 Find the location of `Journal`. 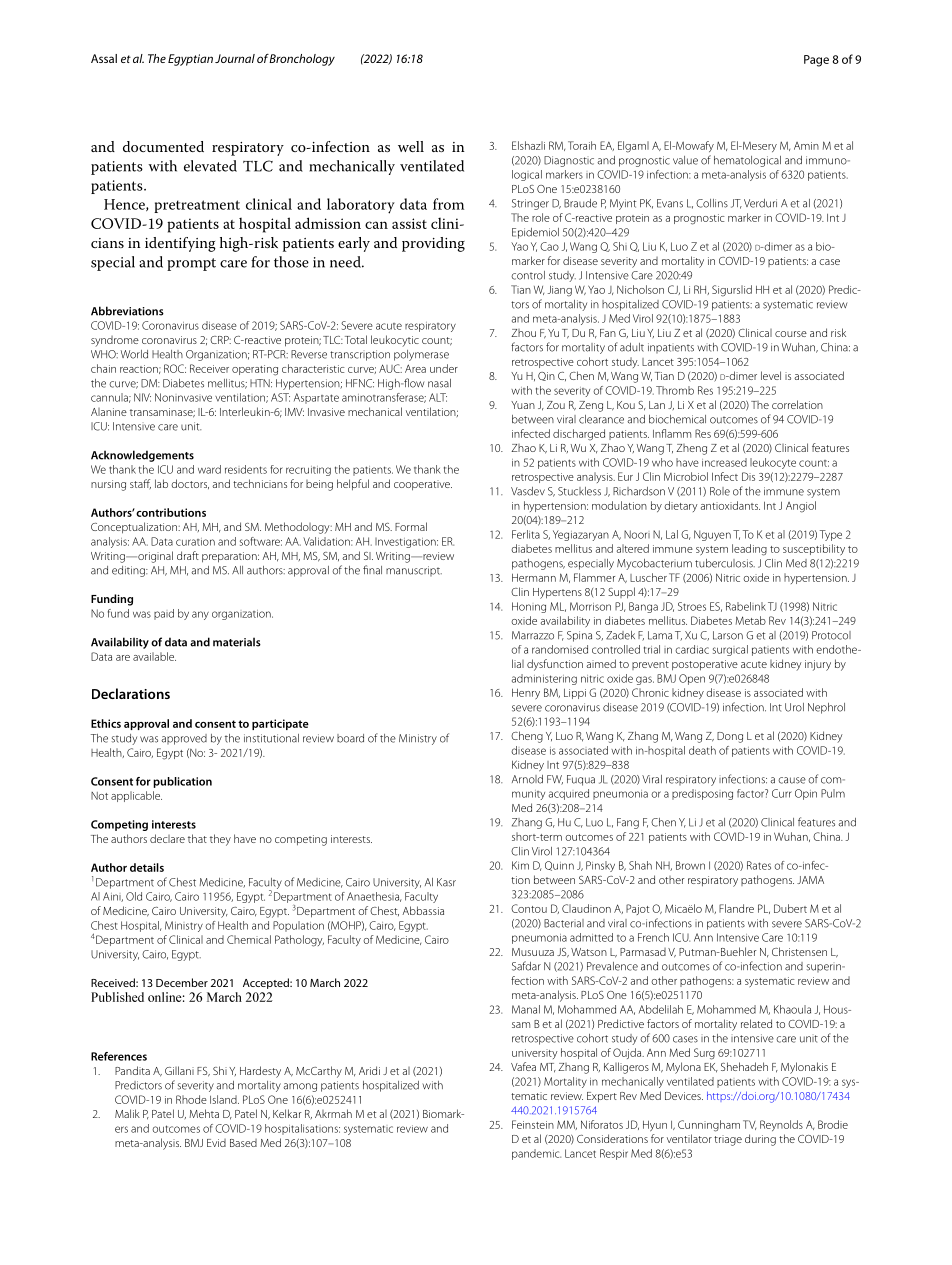

Journal is located at coordinates (235, 58).
